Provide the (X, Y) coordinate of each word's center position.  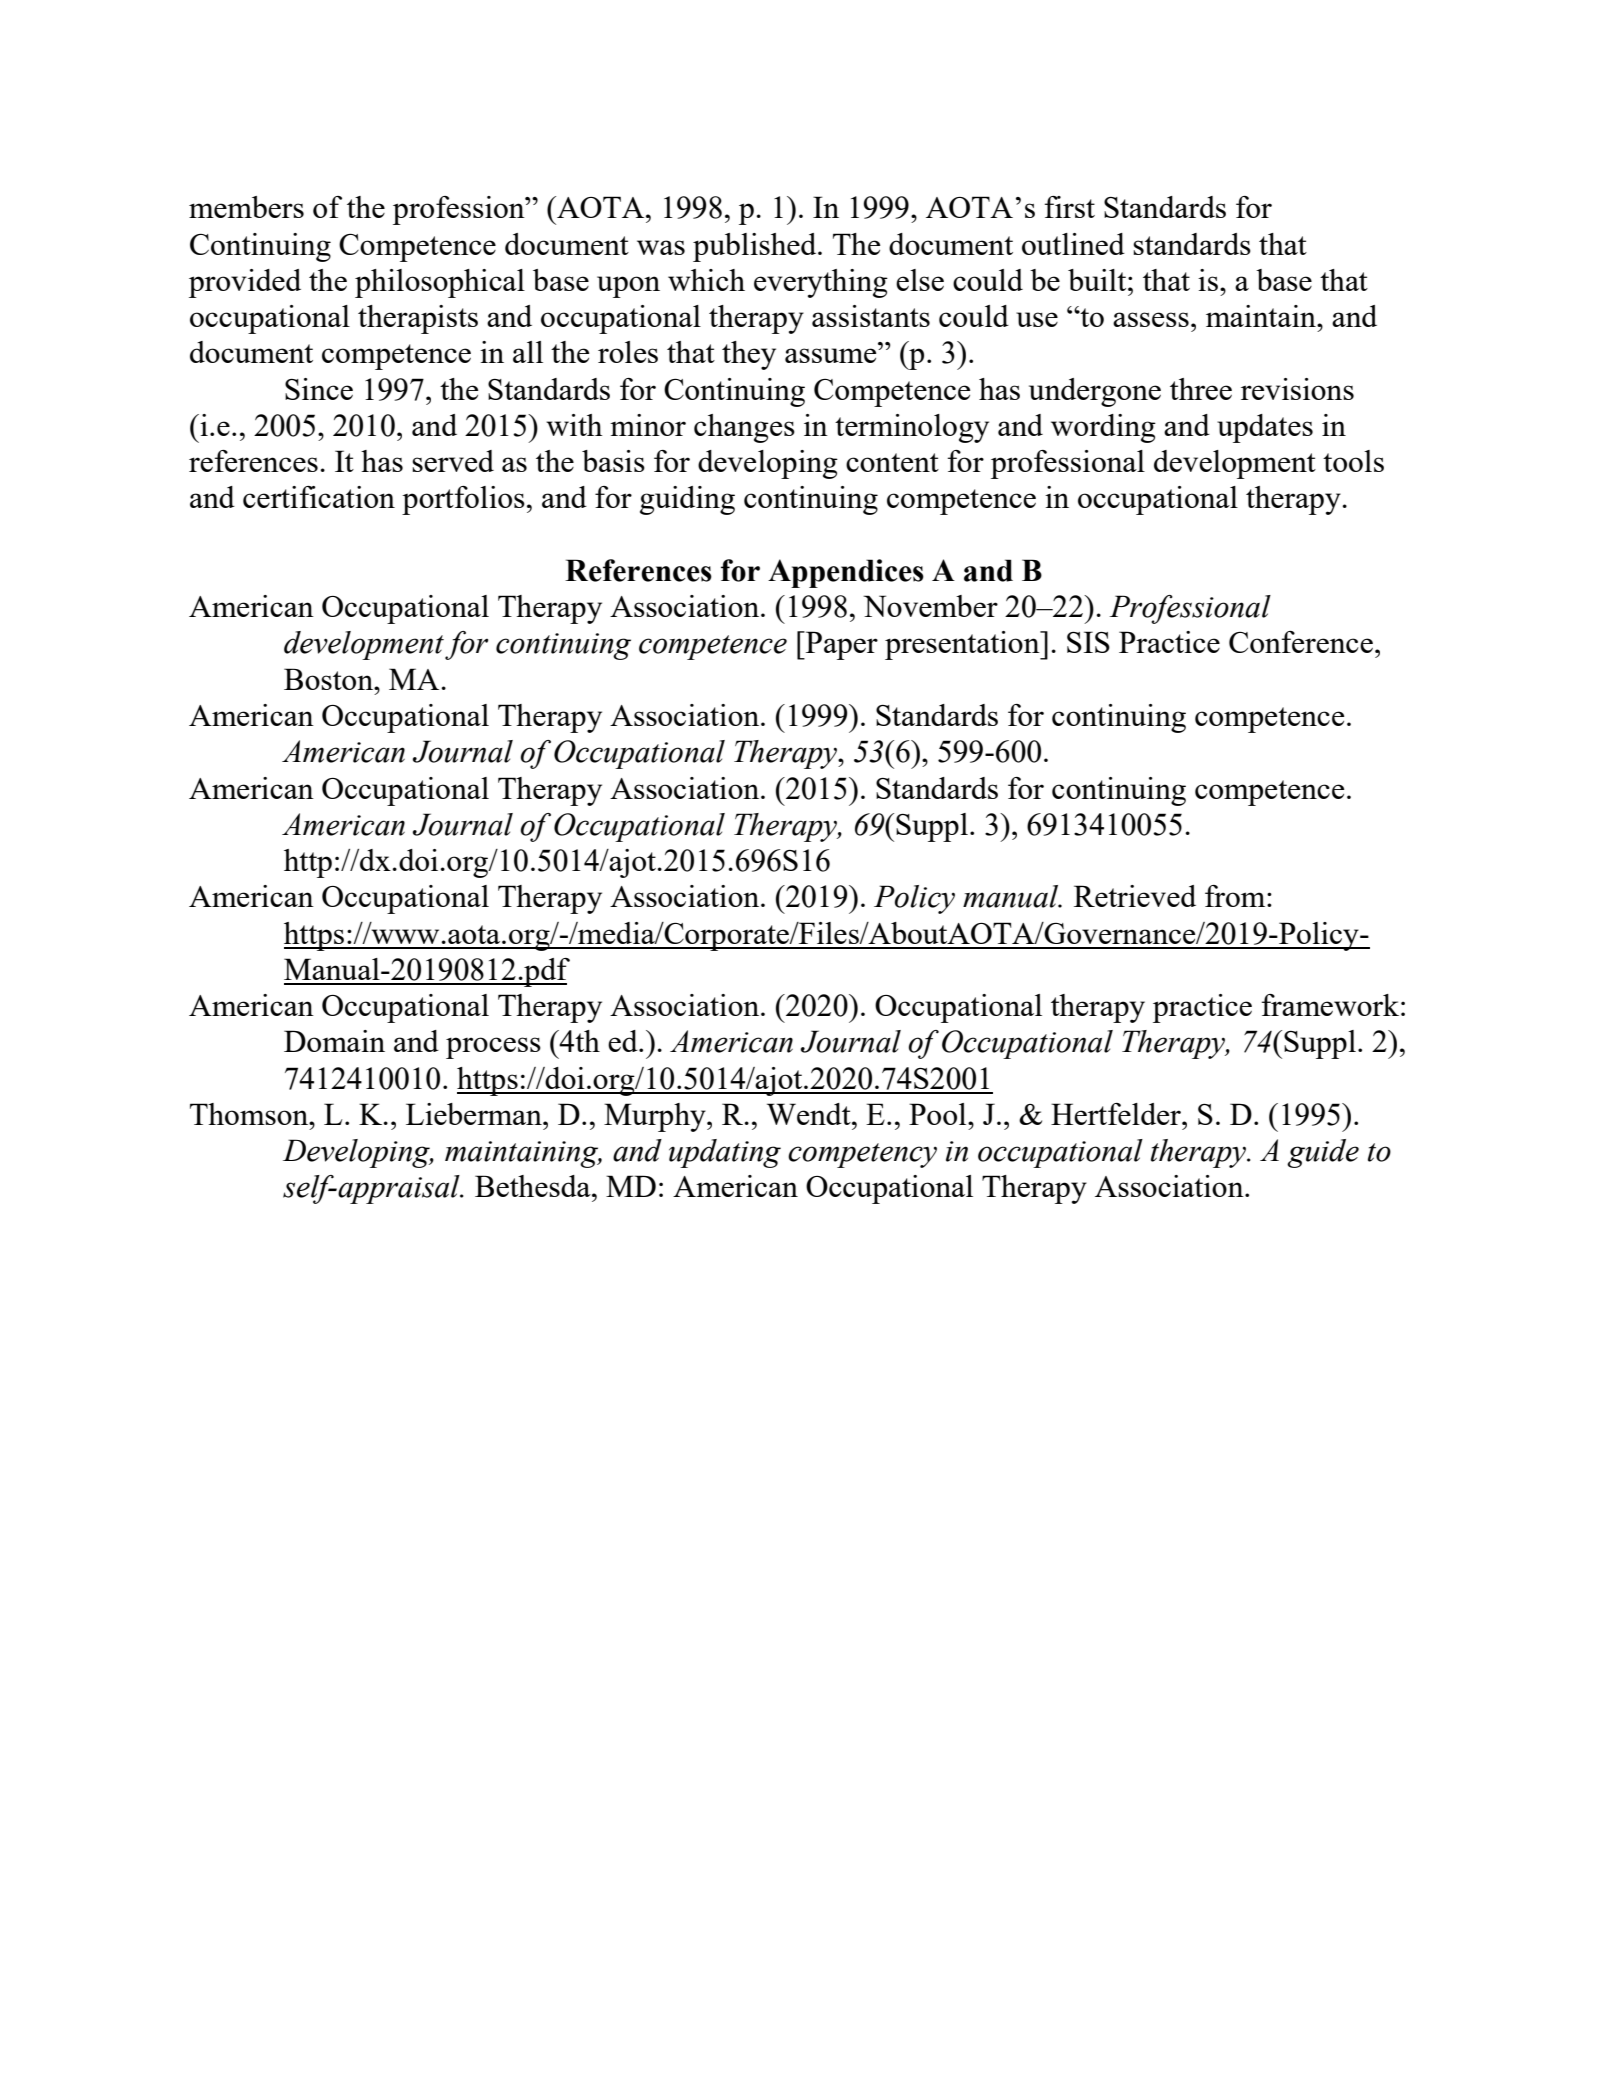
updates (1265, 428)
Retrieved (1135, 896)
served (453, 461)
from (1236, 896)
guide (1323, 1153)
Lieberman (475, 1114)
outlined (1073, 244)
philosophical (440, 283)
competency (862, 1155)
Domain (334, 1041)
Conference (1301, 642)
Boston (329, 679)
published (756, 247)
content (892, 462)
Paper (841, 645)
